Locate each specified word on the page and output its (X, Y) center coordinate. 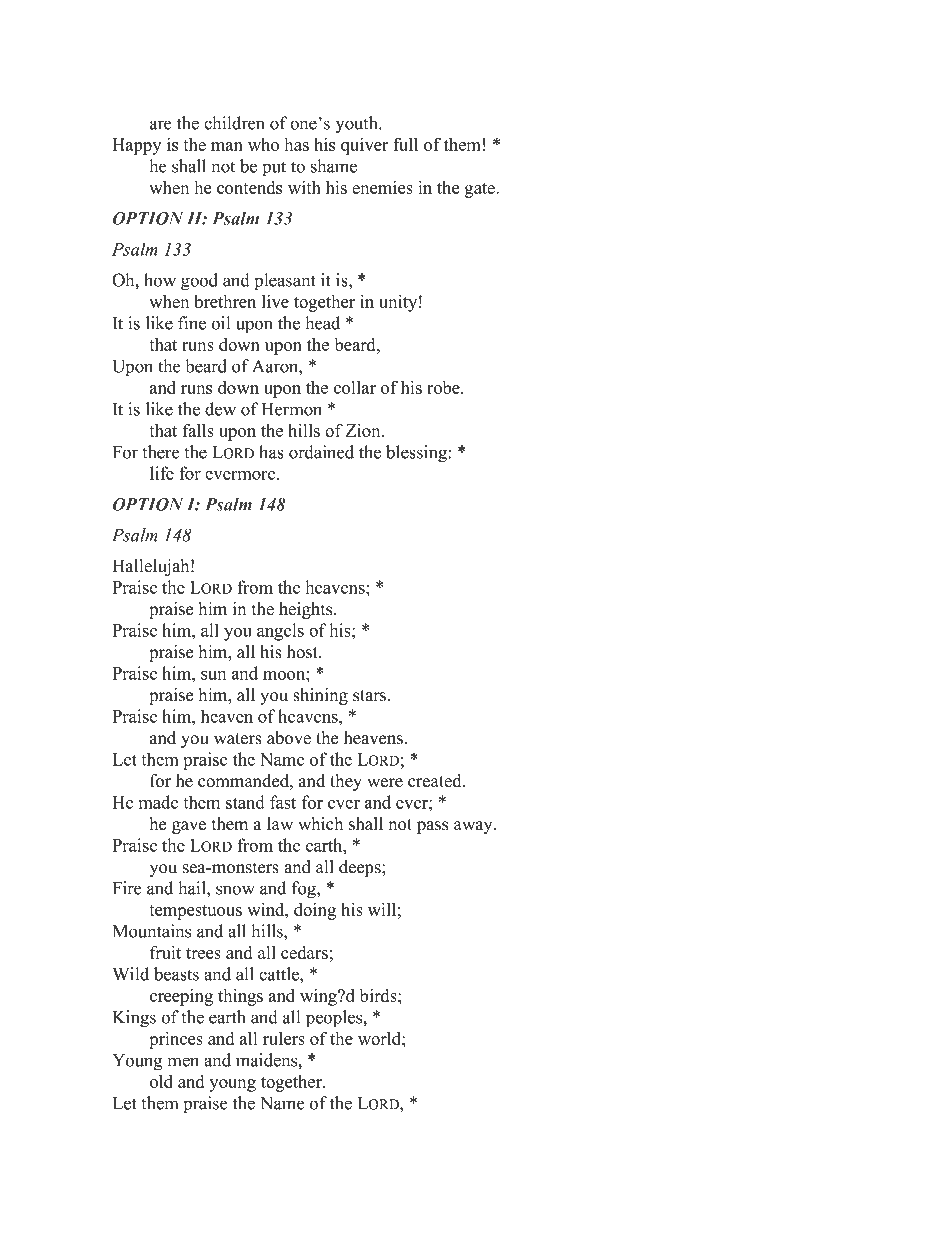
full (405, 144)
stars (371, 696)
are (161, 125)
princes (176, 1040)
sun (213, 675)
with (304, 187)
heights (307, 610)
